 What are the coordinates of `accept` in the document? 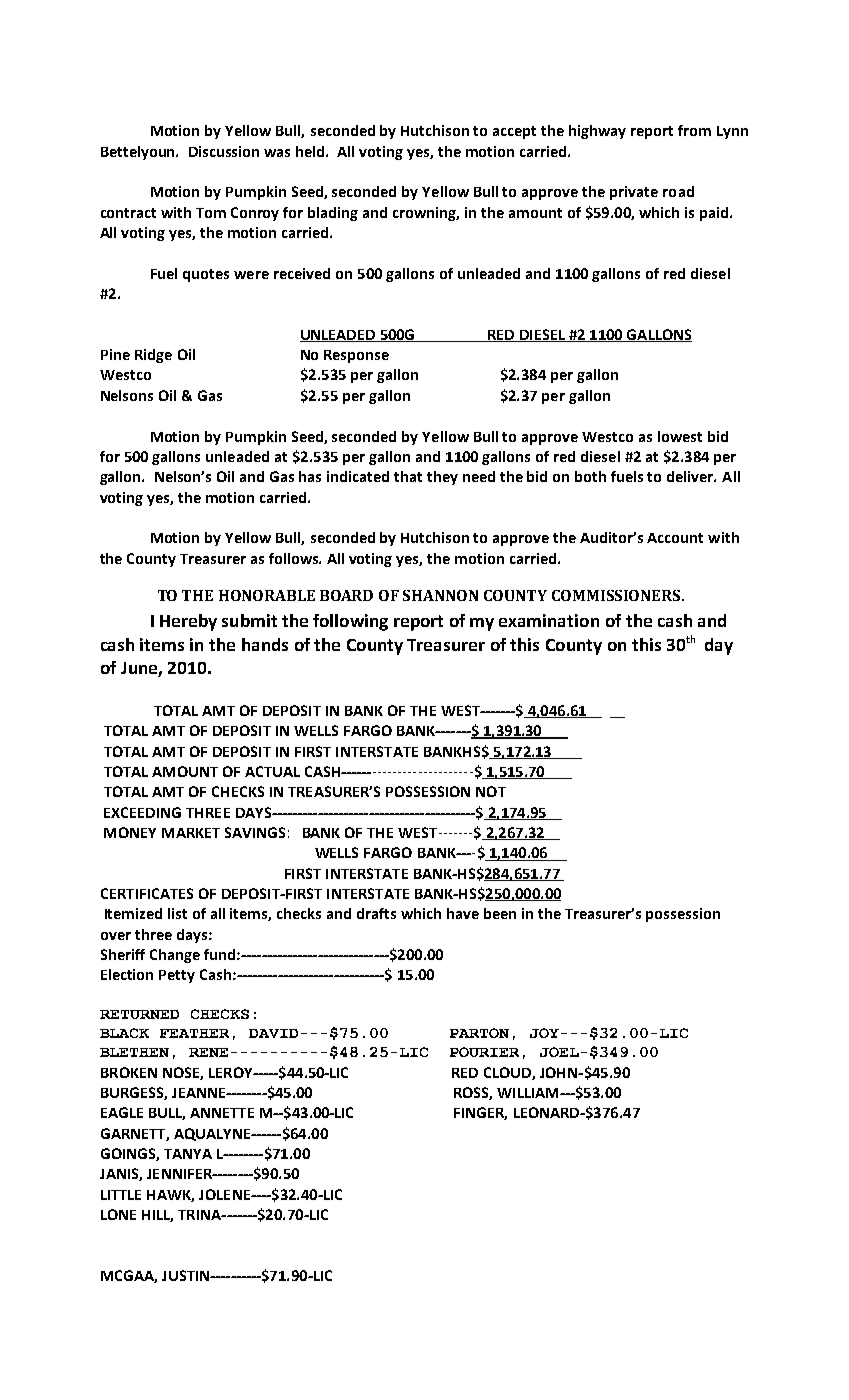 It's located at (514, 132).
